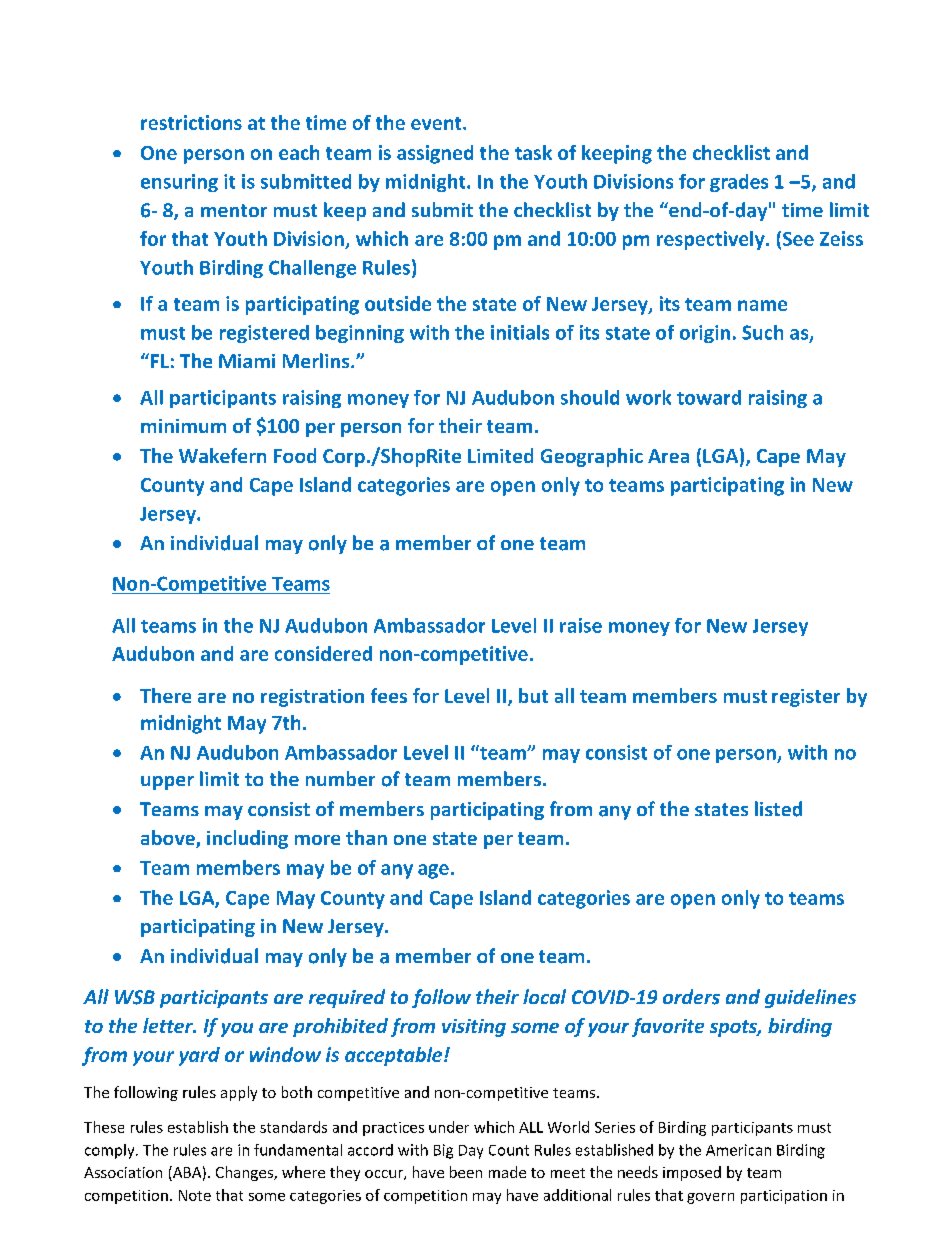  What do you see at coordinates (739, 183) in the screenshot?
I see `grades` at bounding box center [739, 183].
